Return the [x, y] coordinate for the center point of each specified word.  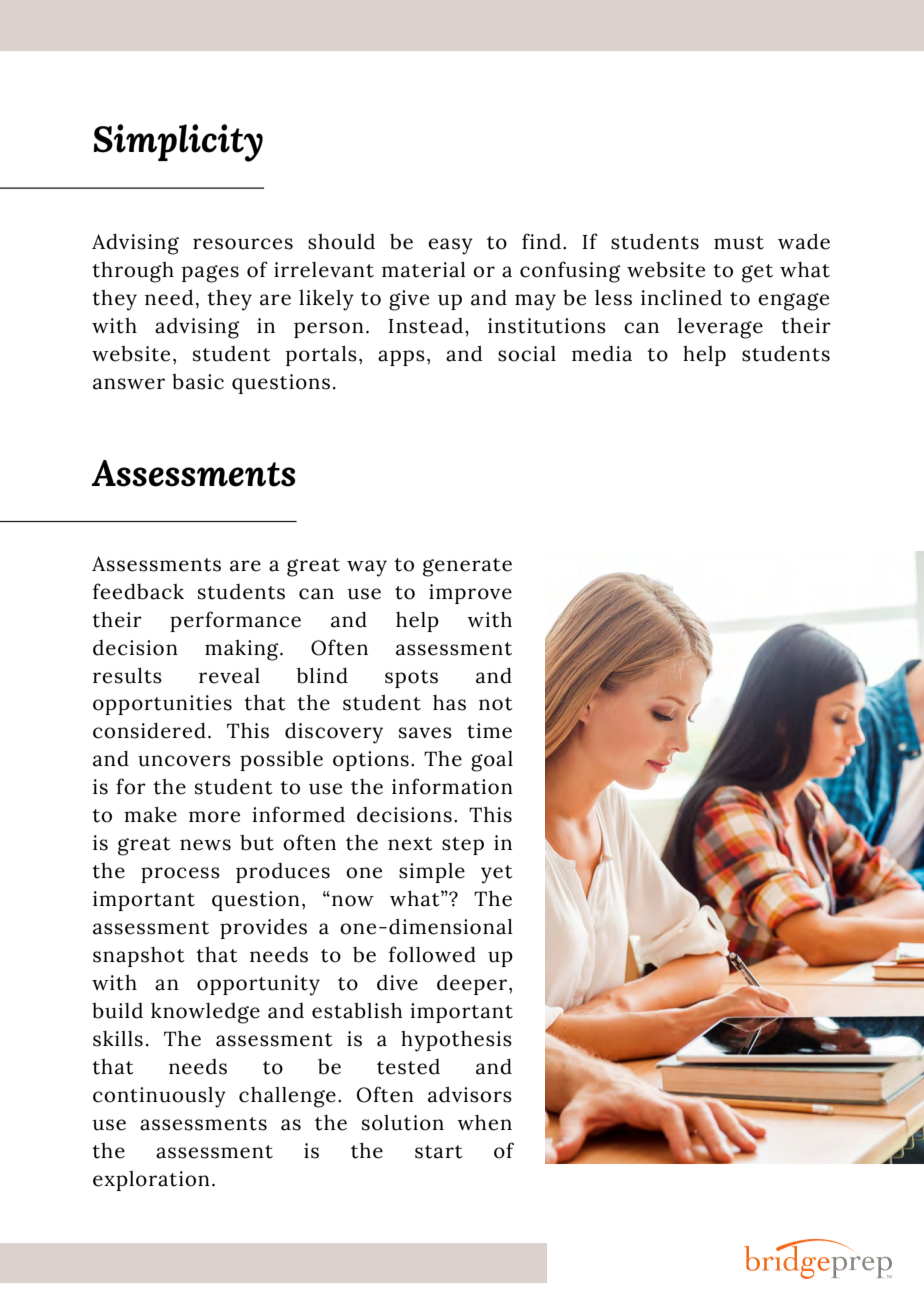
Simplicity [178, 143]
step [463, 846]
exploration [151, 1180]
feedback [138, 591]
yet [497, 874]
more [214, 817]
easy [450, 246]
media [602, 354]
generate [467, 567]
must [739, 243]
